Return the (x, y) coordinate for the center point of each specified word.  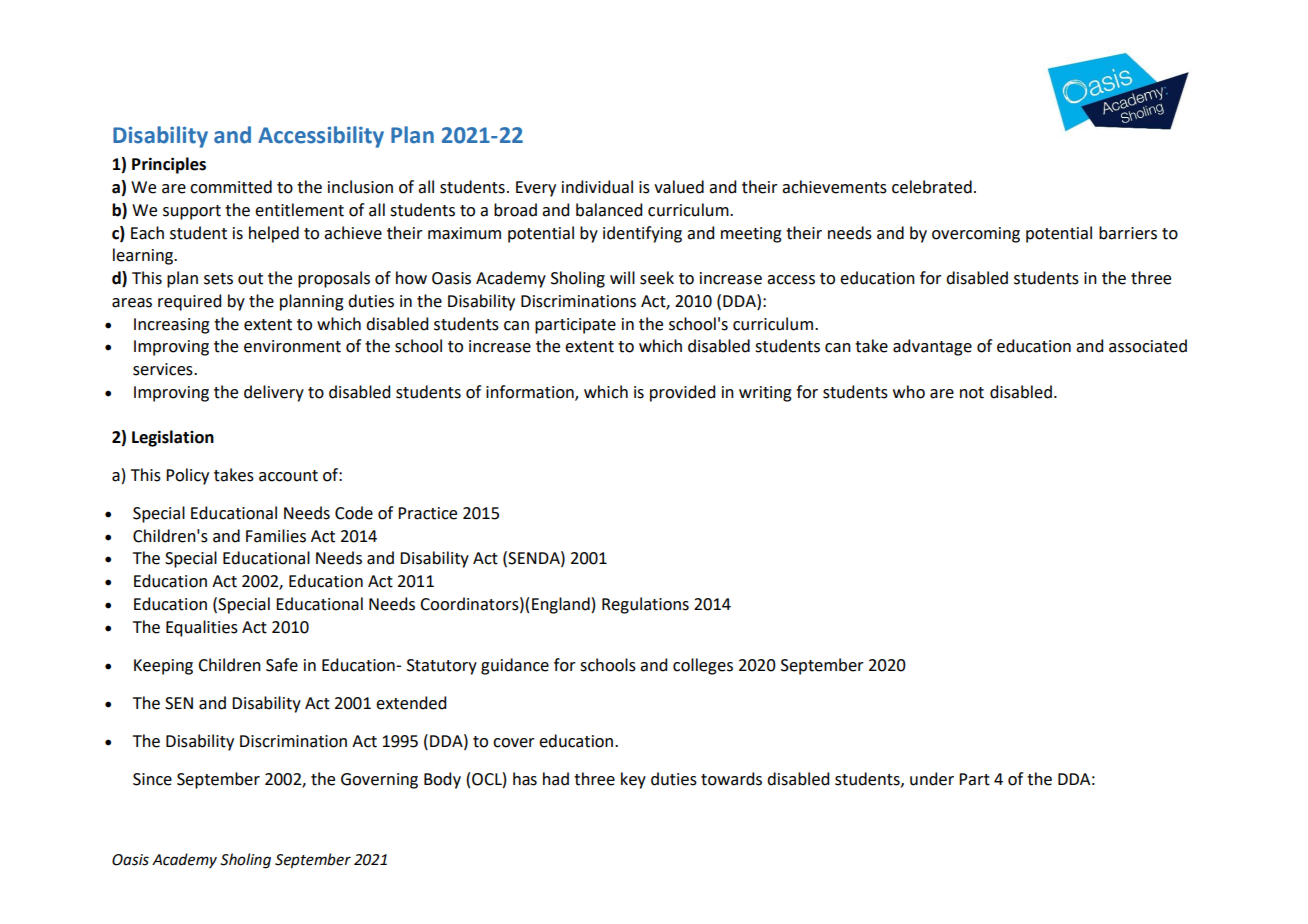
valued (679, 187)
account (288, 476)
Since (152, 779)
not (972, 393)
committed (231, 187)
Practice (427, 513)
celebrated (932, 187)
